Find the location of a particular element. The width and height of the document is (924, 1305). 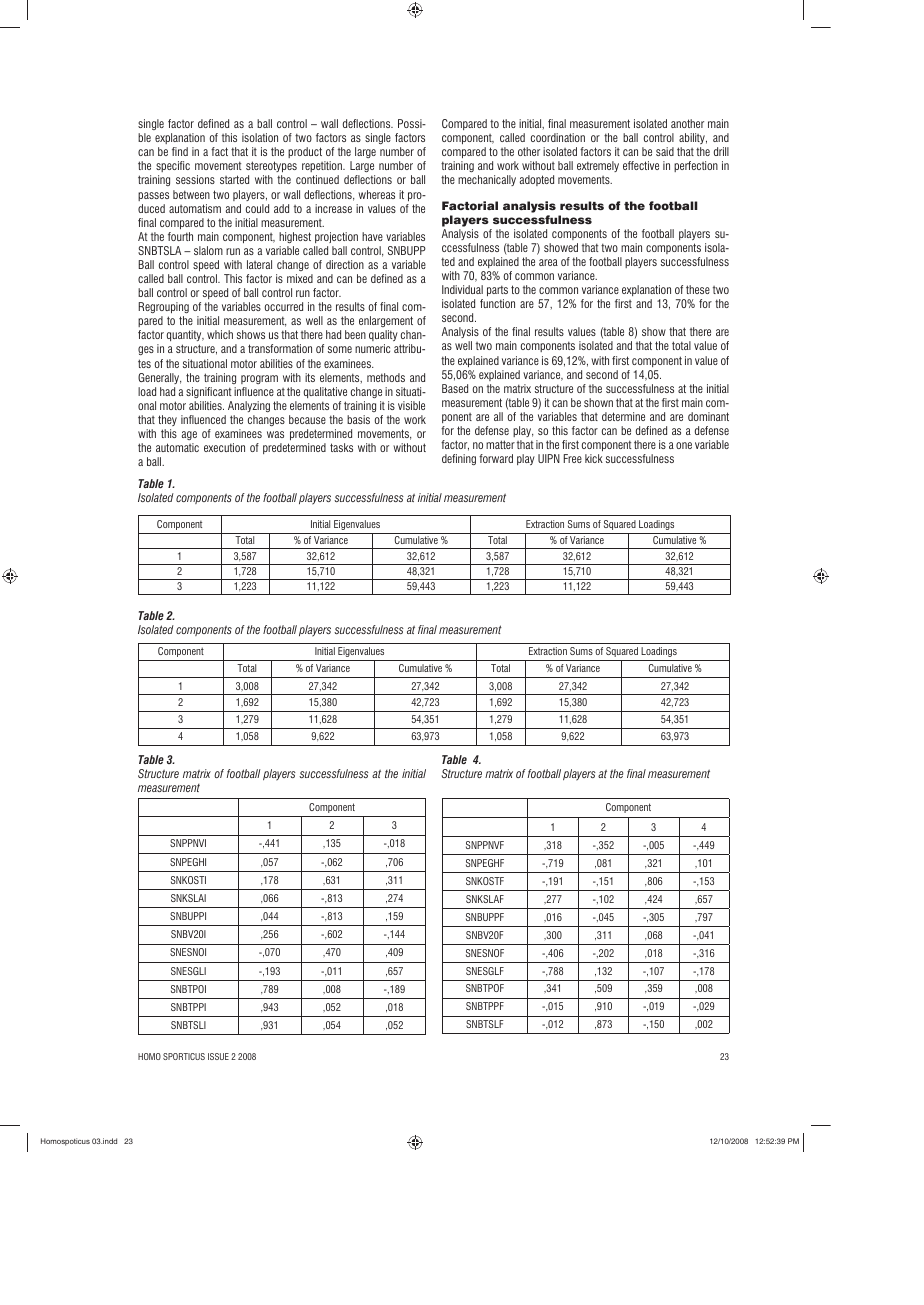

Free is located at coordinates (572, 458).
